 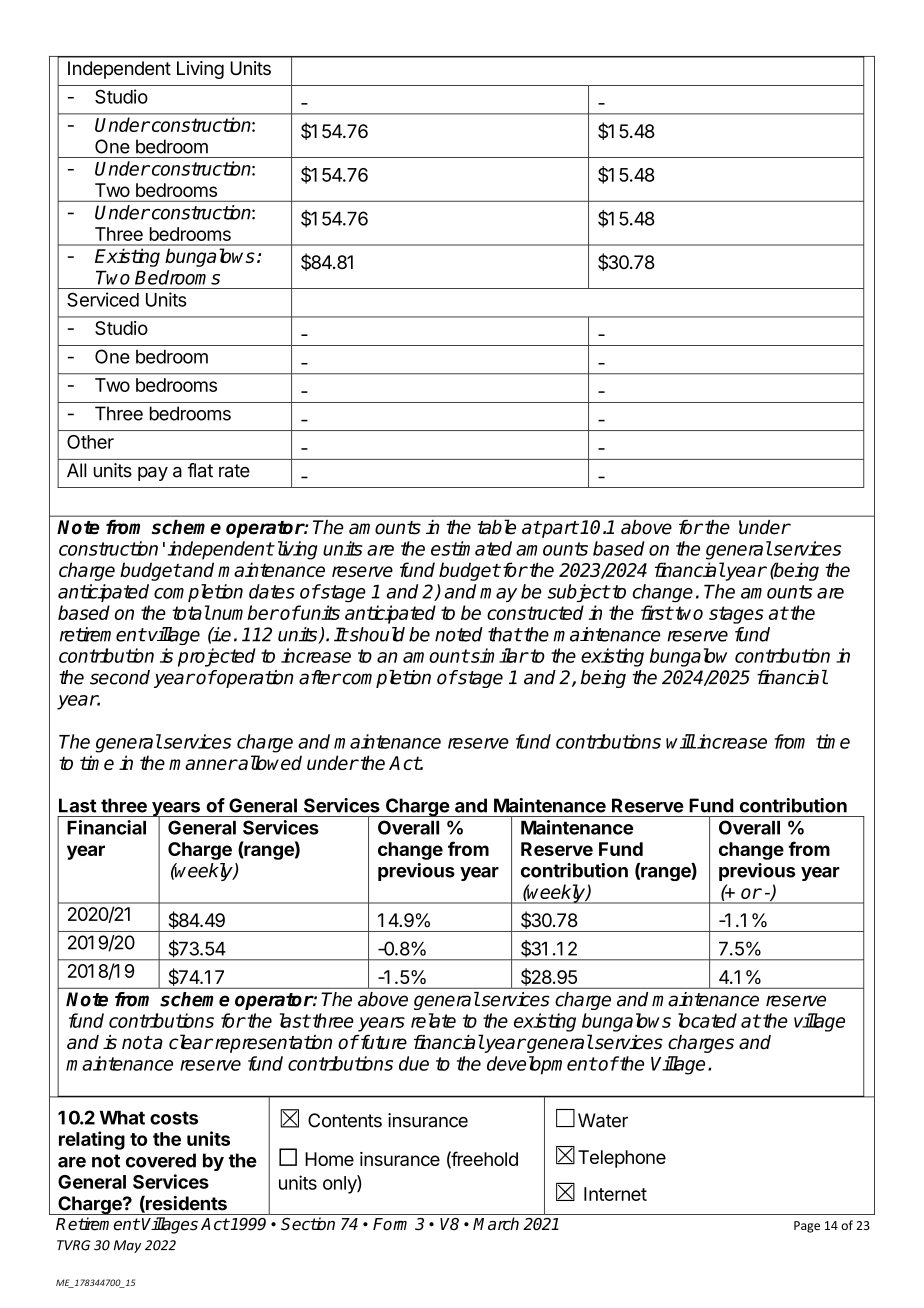 I want to click on relate, so click(x=433, y=1020).
